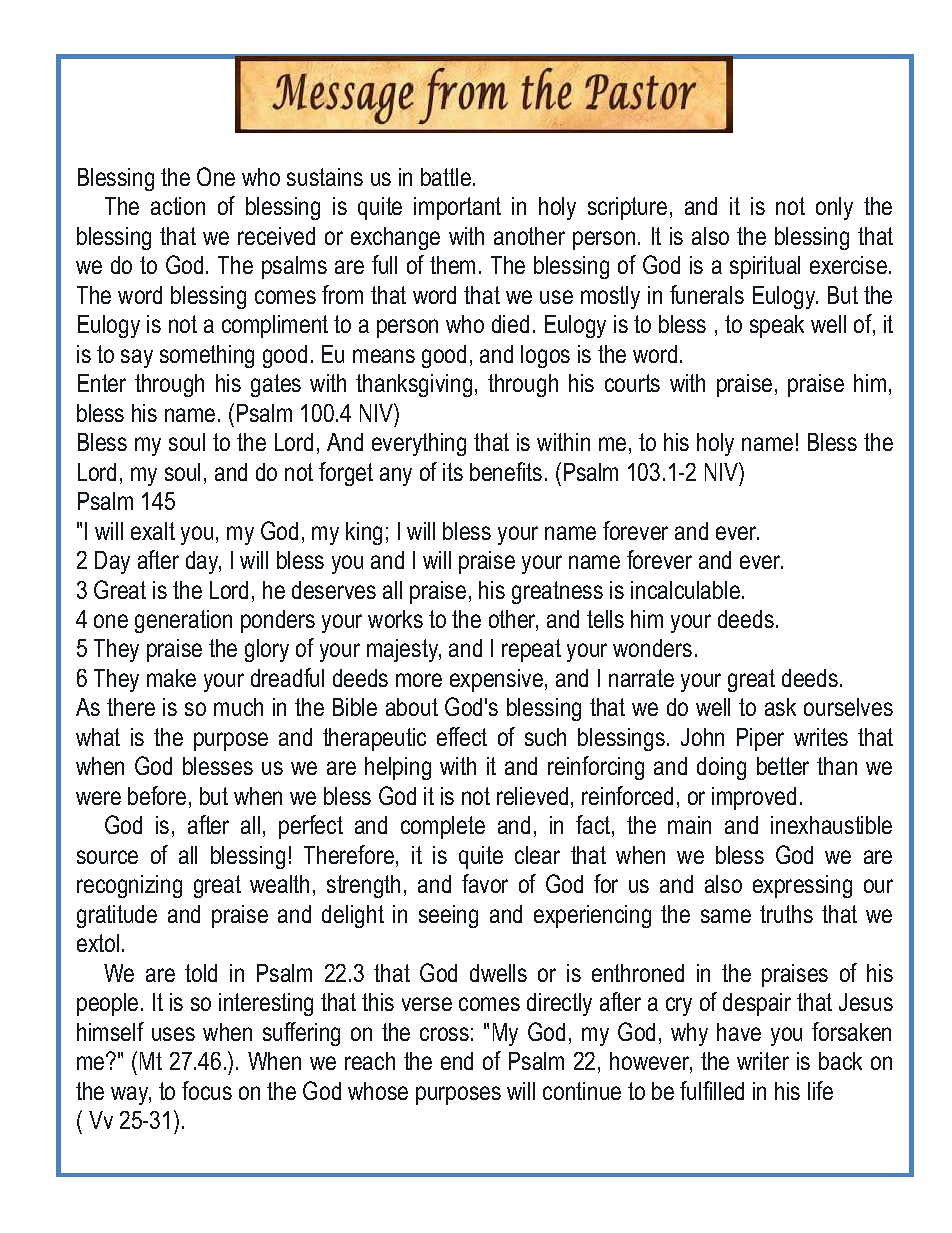 The width and height of the screenshot is (952, 1233). I want to click on favor, so click(485, 883).
